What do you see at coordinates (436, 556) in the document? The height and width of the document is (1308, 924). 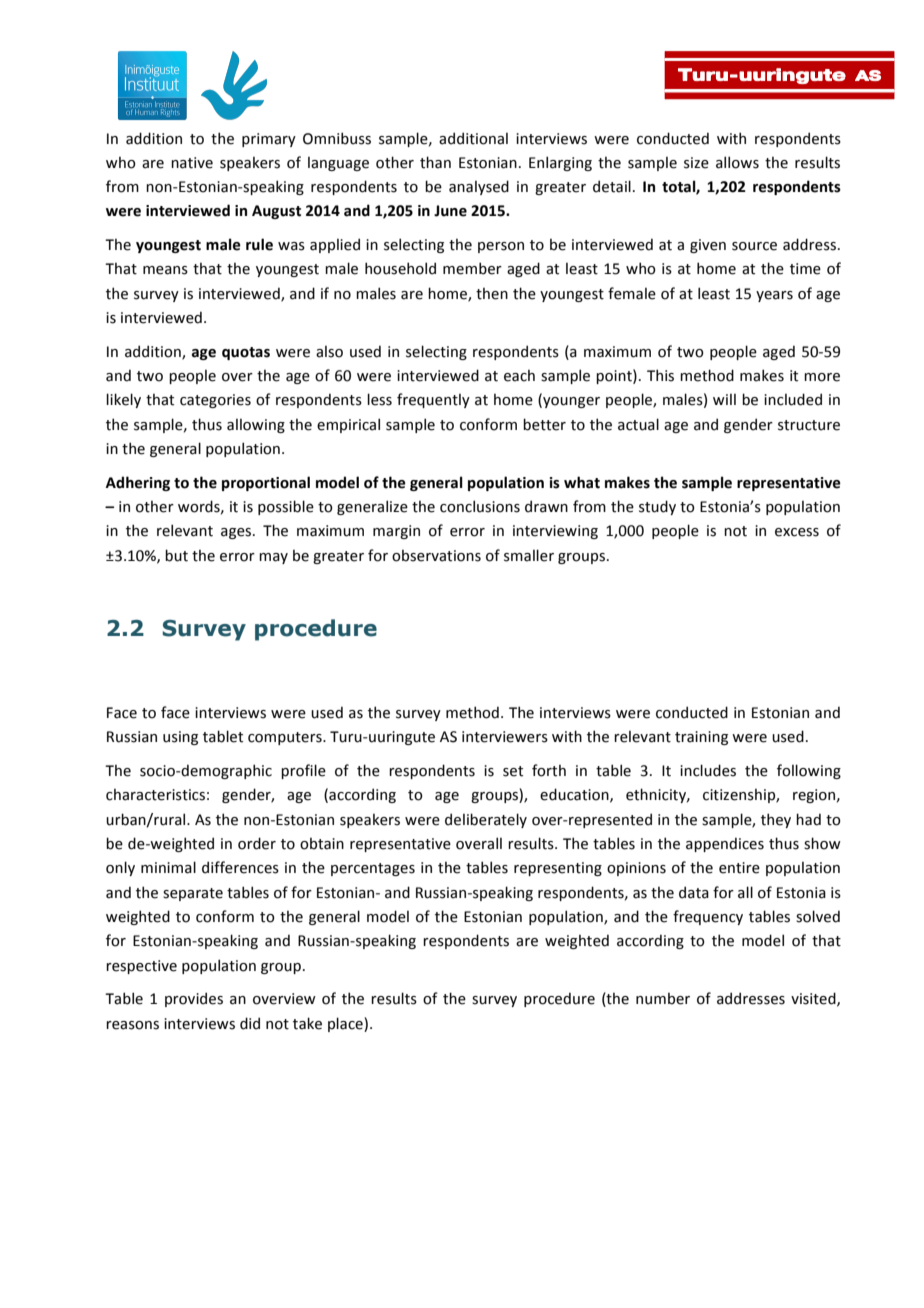 I see `observations` at bounding box center [436, 556].
